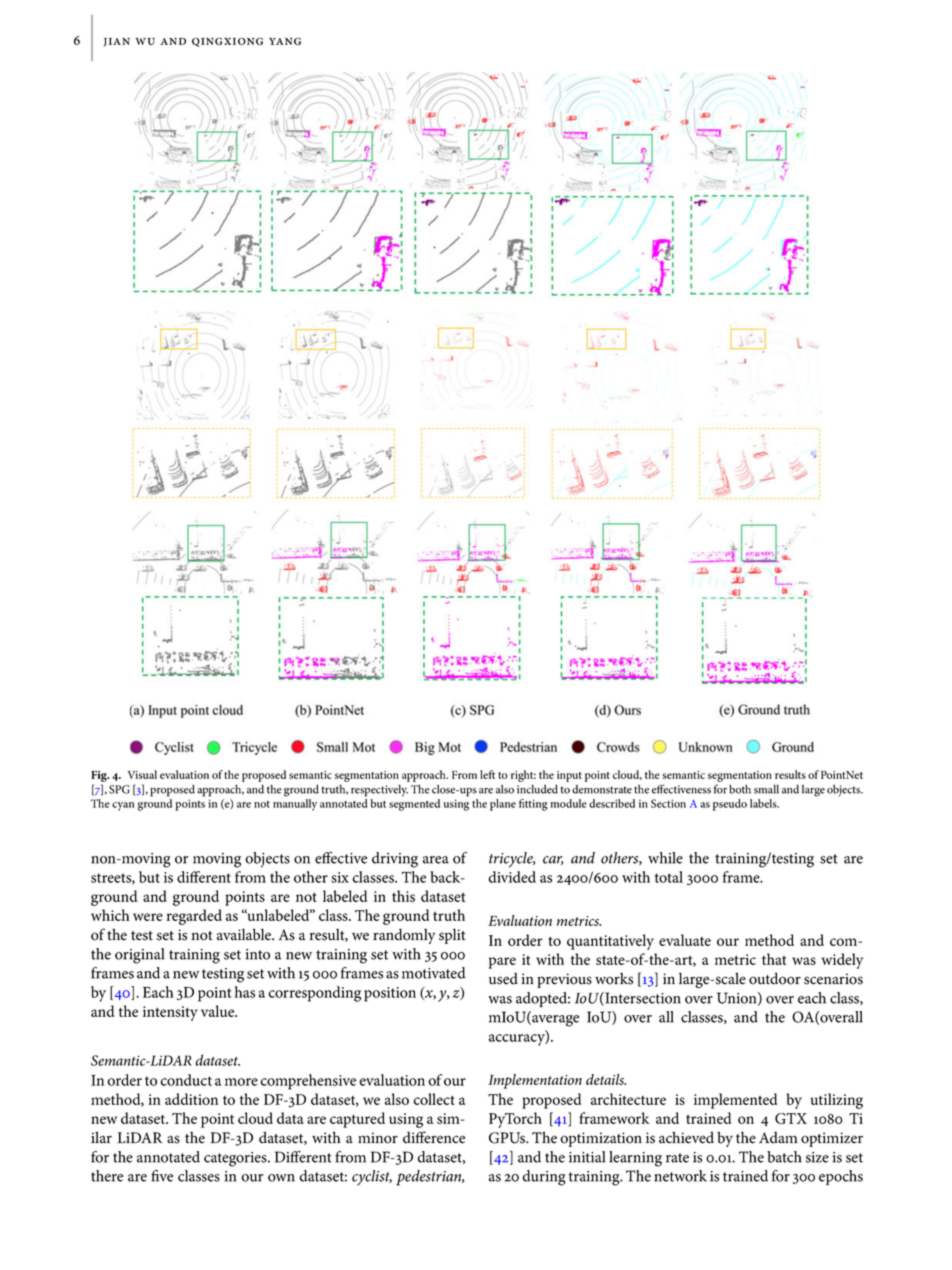  I want to click on left, so click(487, 774).
